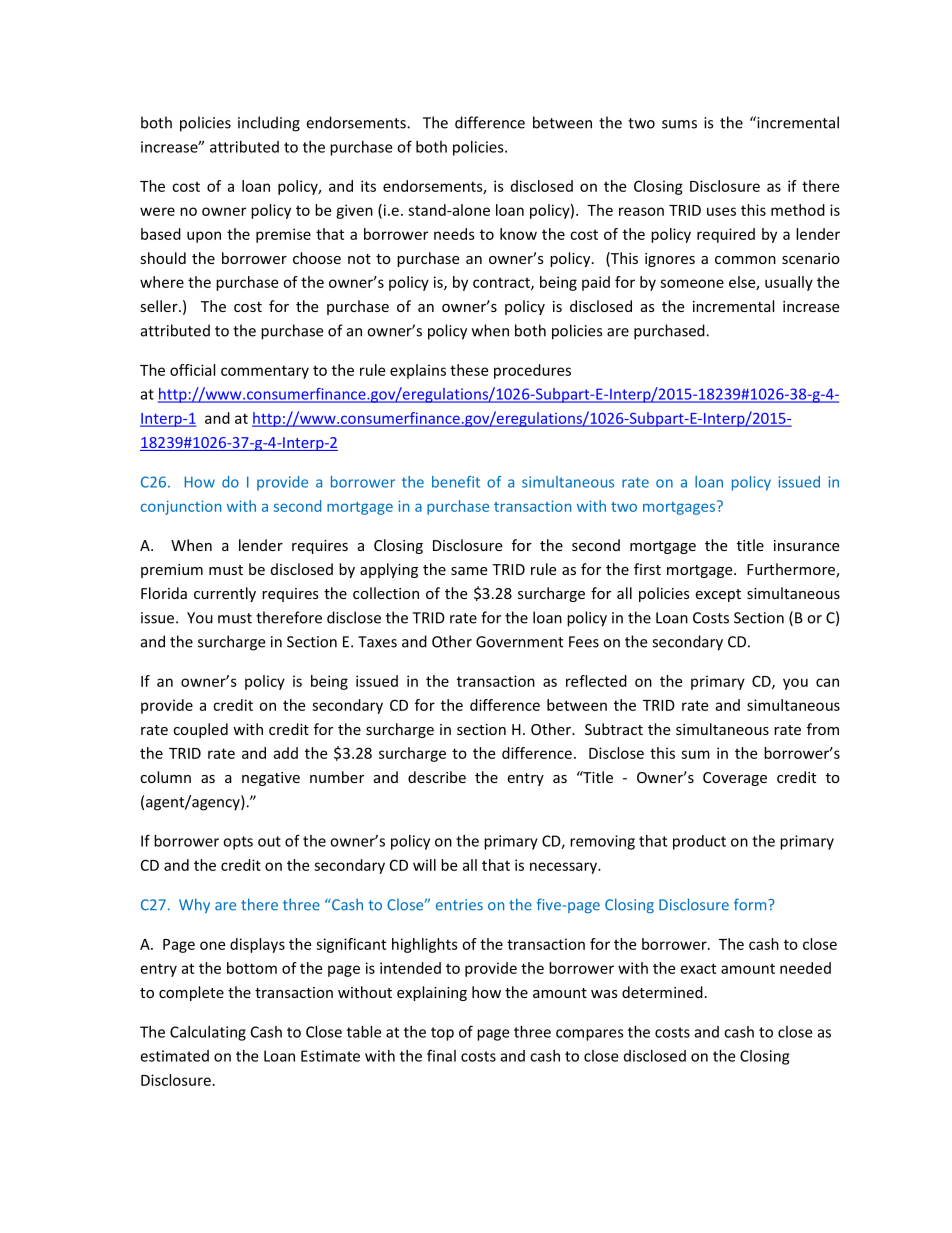 The height and width of the screenshot is (1233, 952). Describe the element at coordinates (208, 1033) in the screenshot. I see `Calculating` at that location.
